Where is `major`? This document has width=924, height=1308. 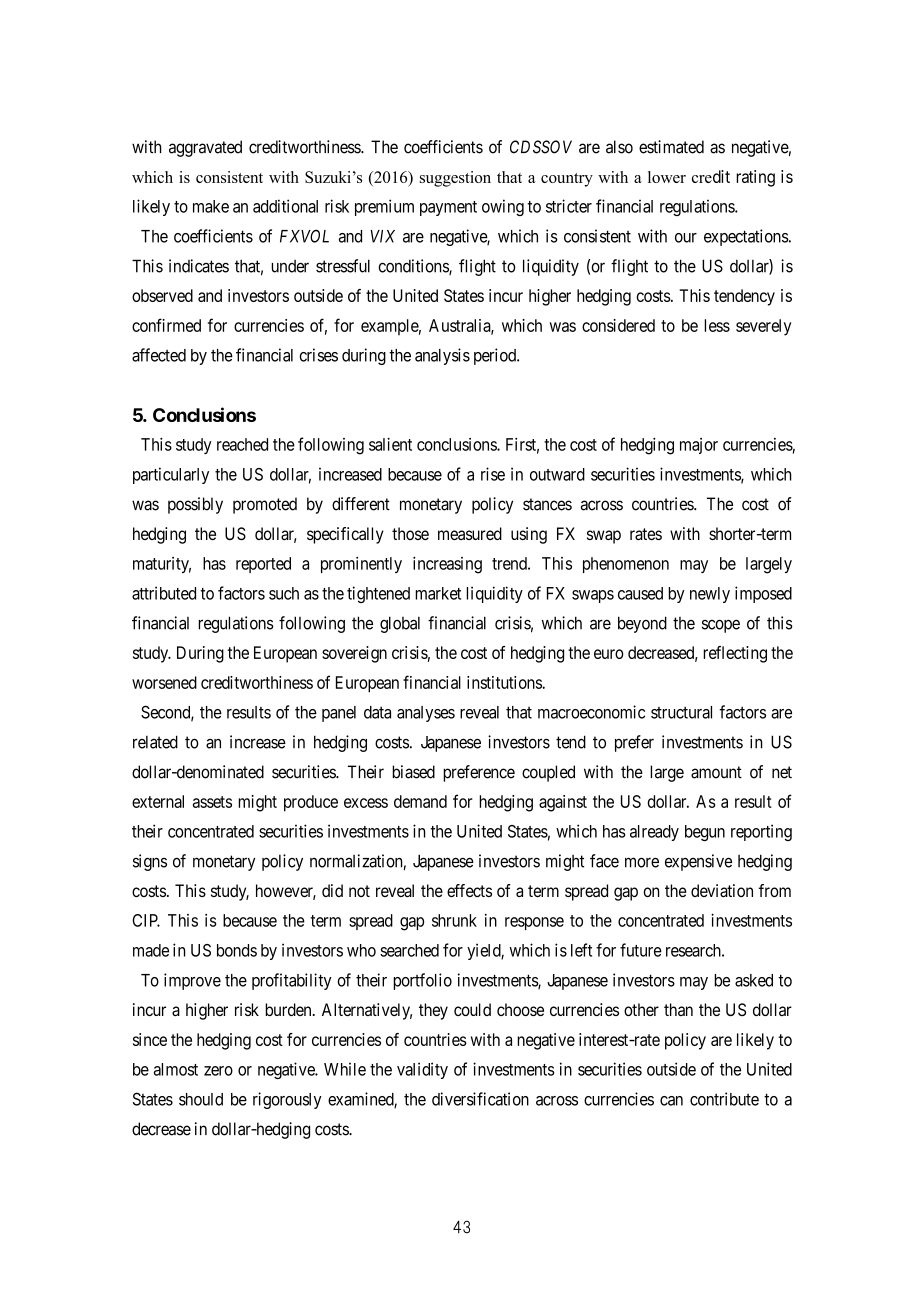
major is located at coordinates (699, 446).
